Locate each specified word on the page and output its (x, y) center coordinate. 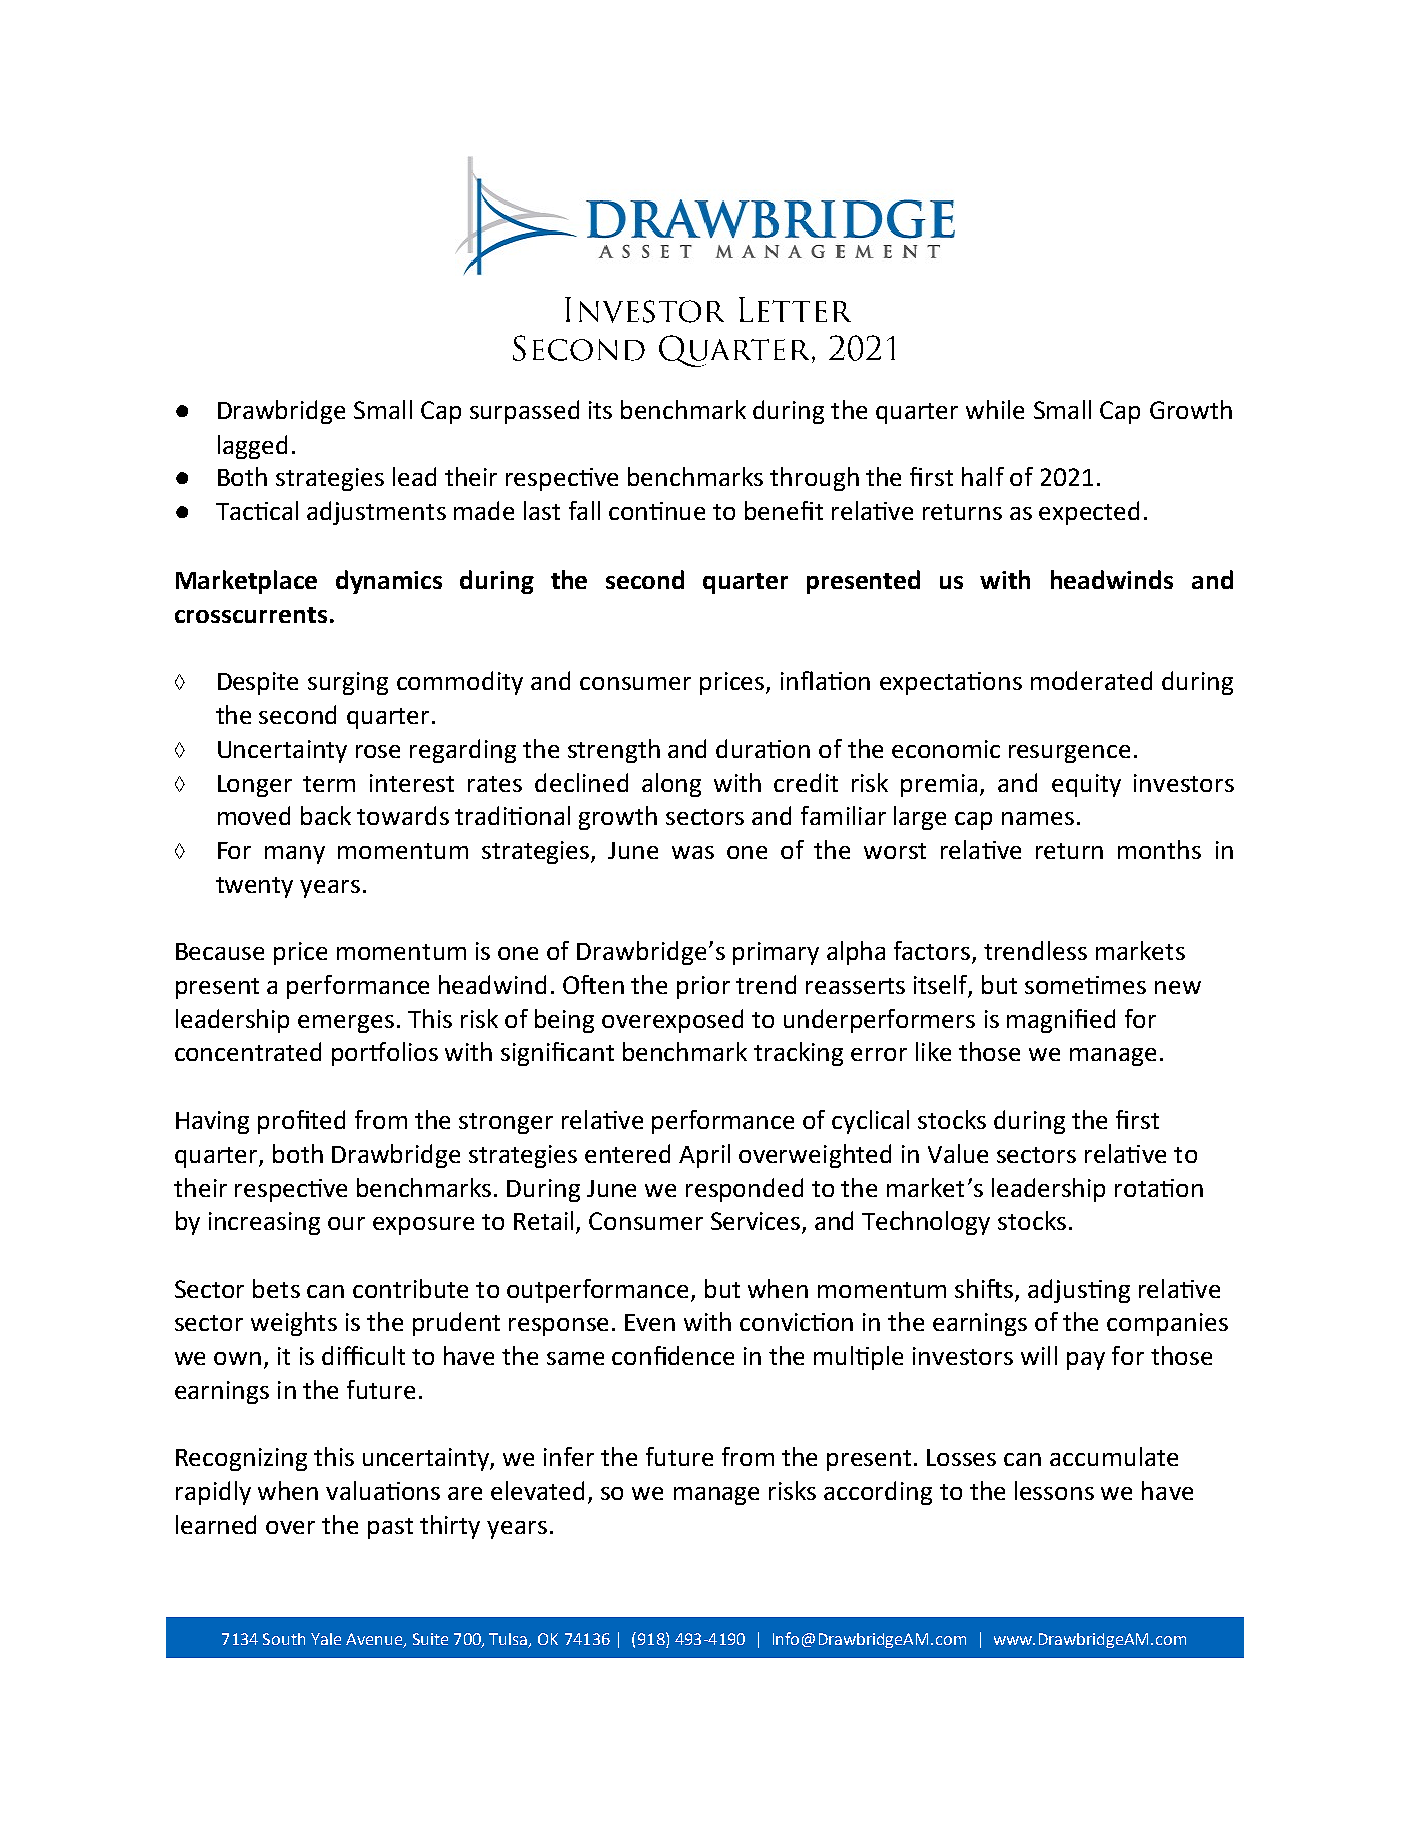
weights (294, 1324)
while (995, 409)
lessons (1054, 1490)
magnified (1061, 1021)
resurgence (1069, 754)
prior (703, 987)
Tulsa (509, 1640)
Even (650, 1322)
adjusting (1079, 1291)
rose (378, 751)
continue (657, 511)
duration (763, 748)
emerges (346, 1024)
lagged (252, 447)
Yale (326, 1639)
